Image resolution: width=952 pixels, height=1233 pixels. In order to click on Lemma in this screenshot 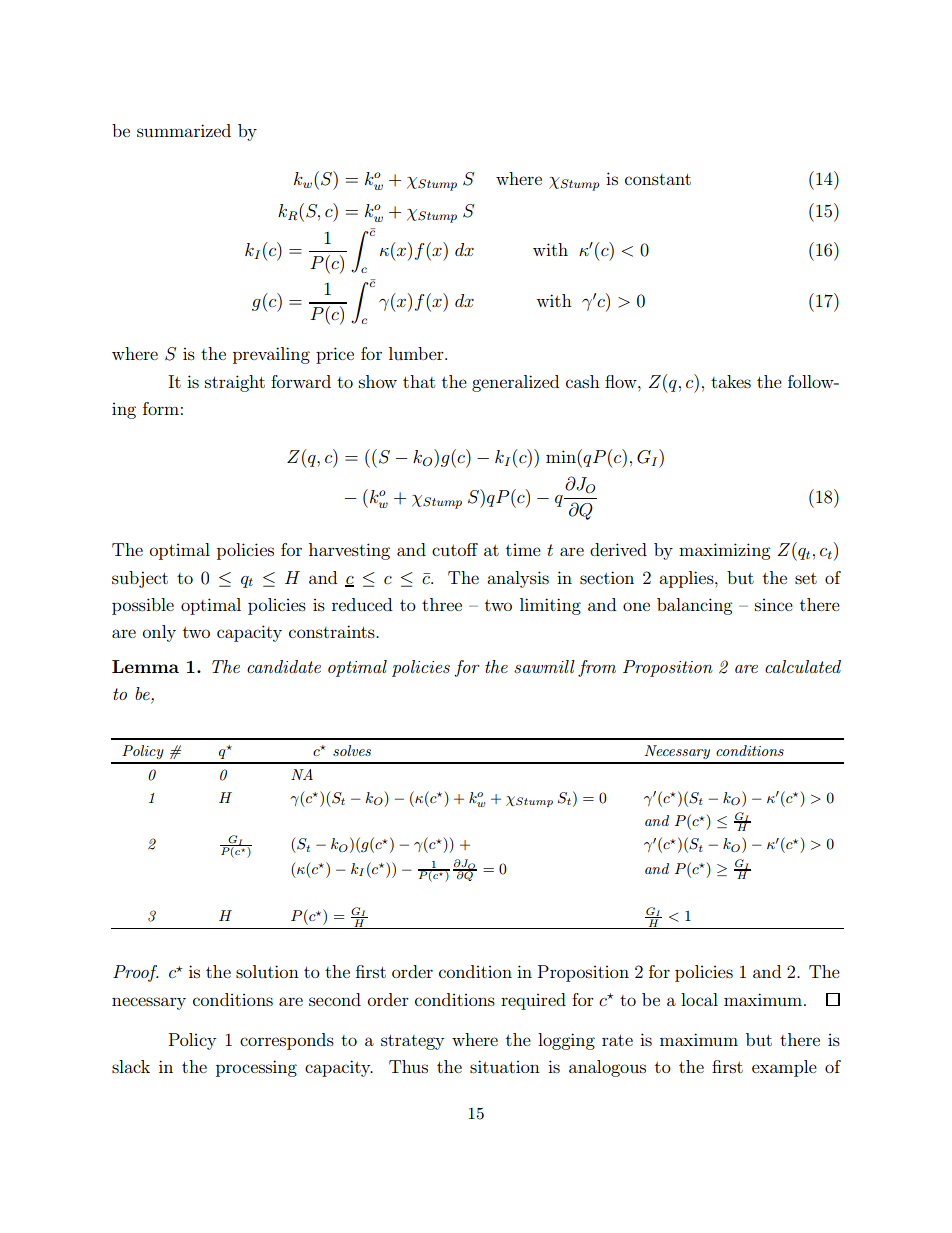, I will do `click(145, 666)`.
